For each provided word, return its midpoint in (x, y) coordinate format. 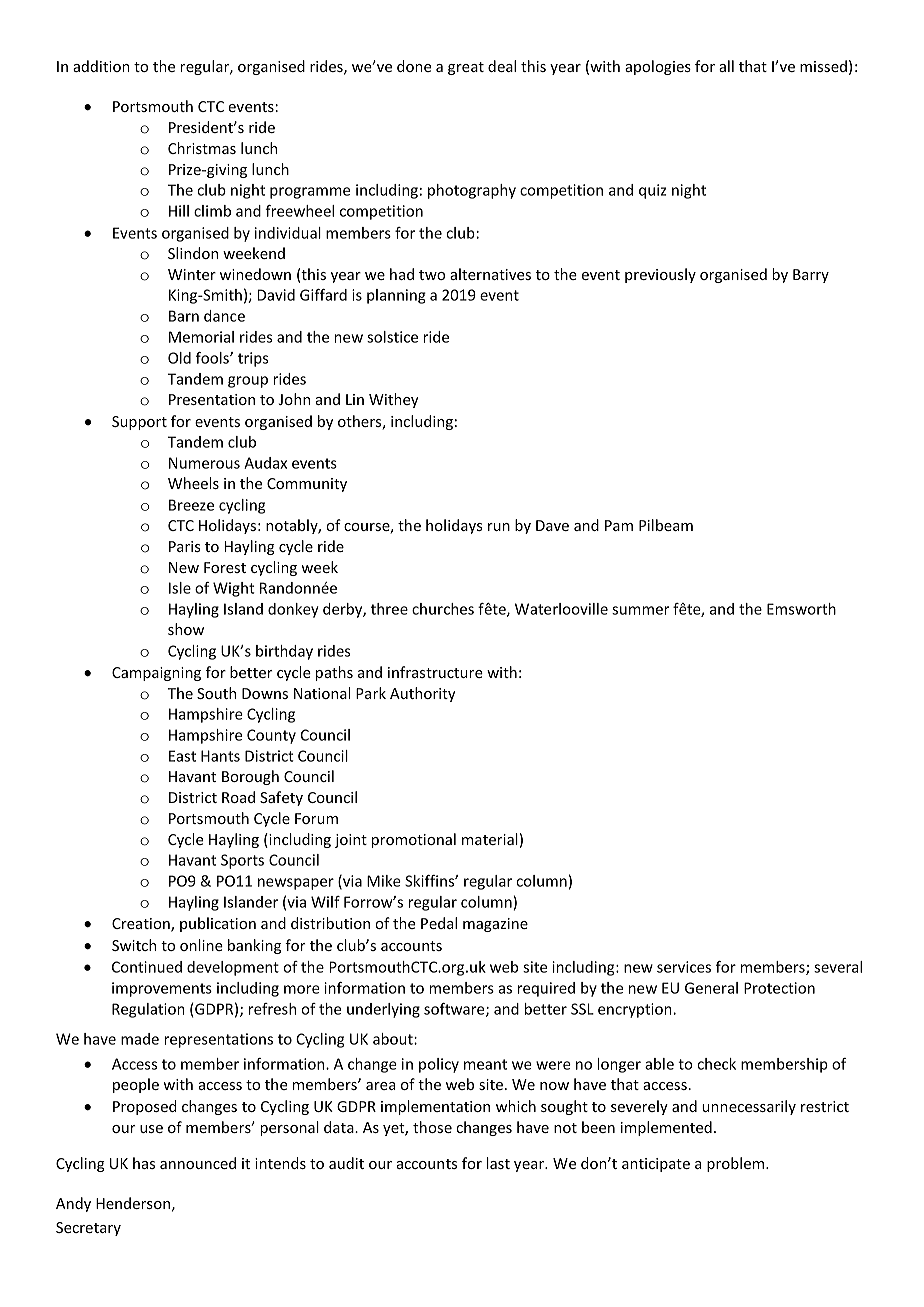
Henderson (133, 1203)
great (466, 68)
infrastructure (435, 672)
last (498, 1163)
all (726, 66)
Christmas (202, 148)
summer (640, 610)
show (186, 629)
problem (737, 1164)
